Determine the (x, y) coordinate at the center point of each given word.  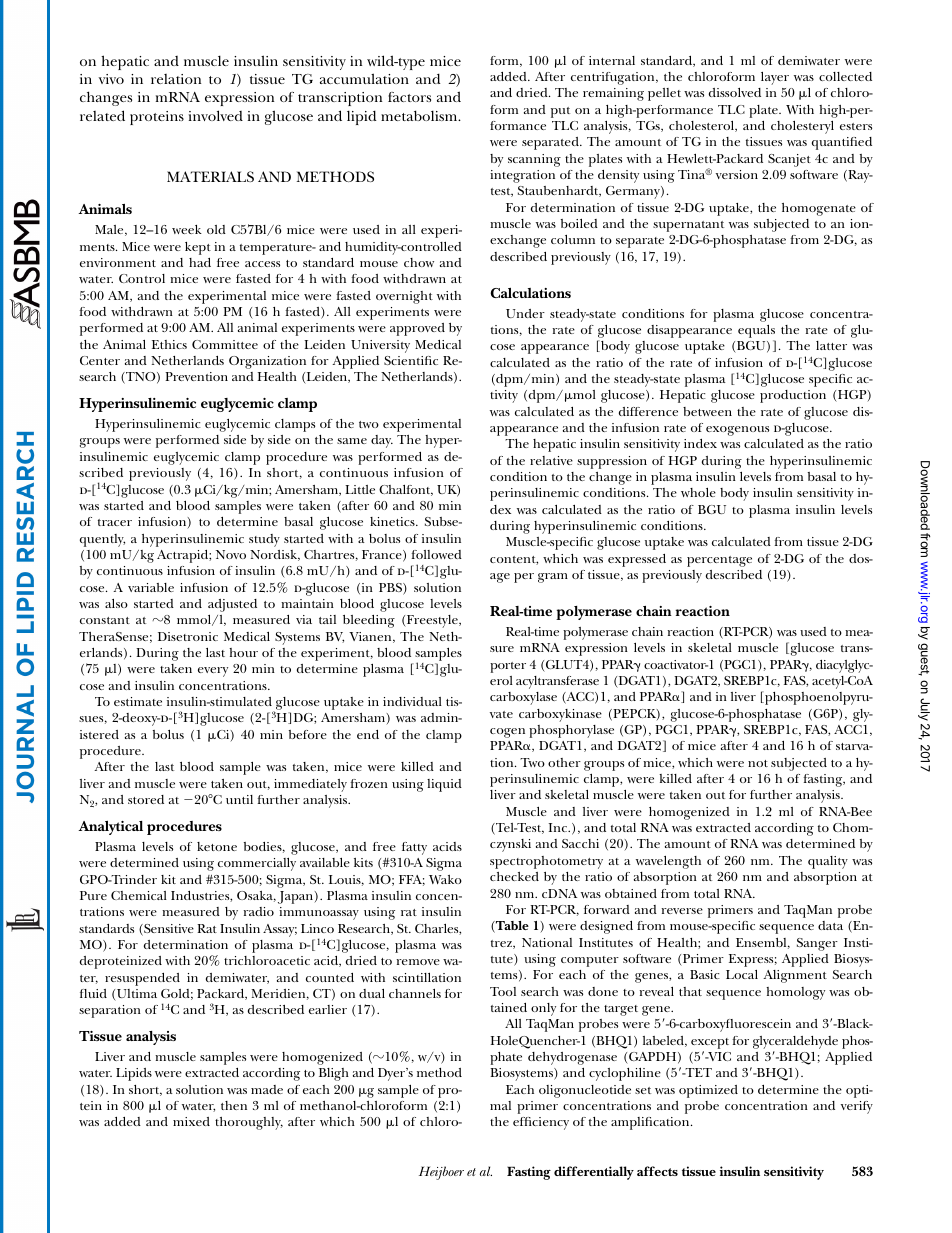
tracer (115, 522)
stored (146, 799)
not (758, 763)
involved (216, 115)
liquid (444, 785)
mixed (191, 1121)
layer (775, 78)
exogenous (737, 431)
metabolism (420, 115)
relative (551, 460)
